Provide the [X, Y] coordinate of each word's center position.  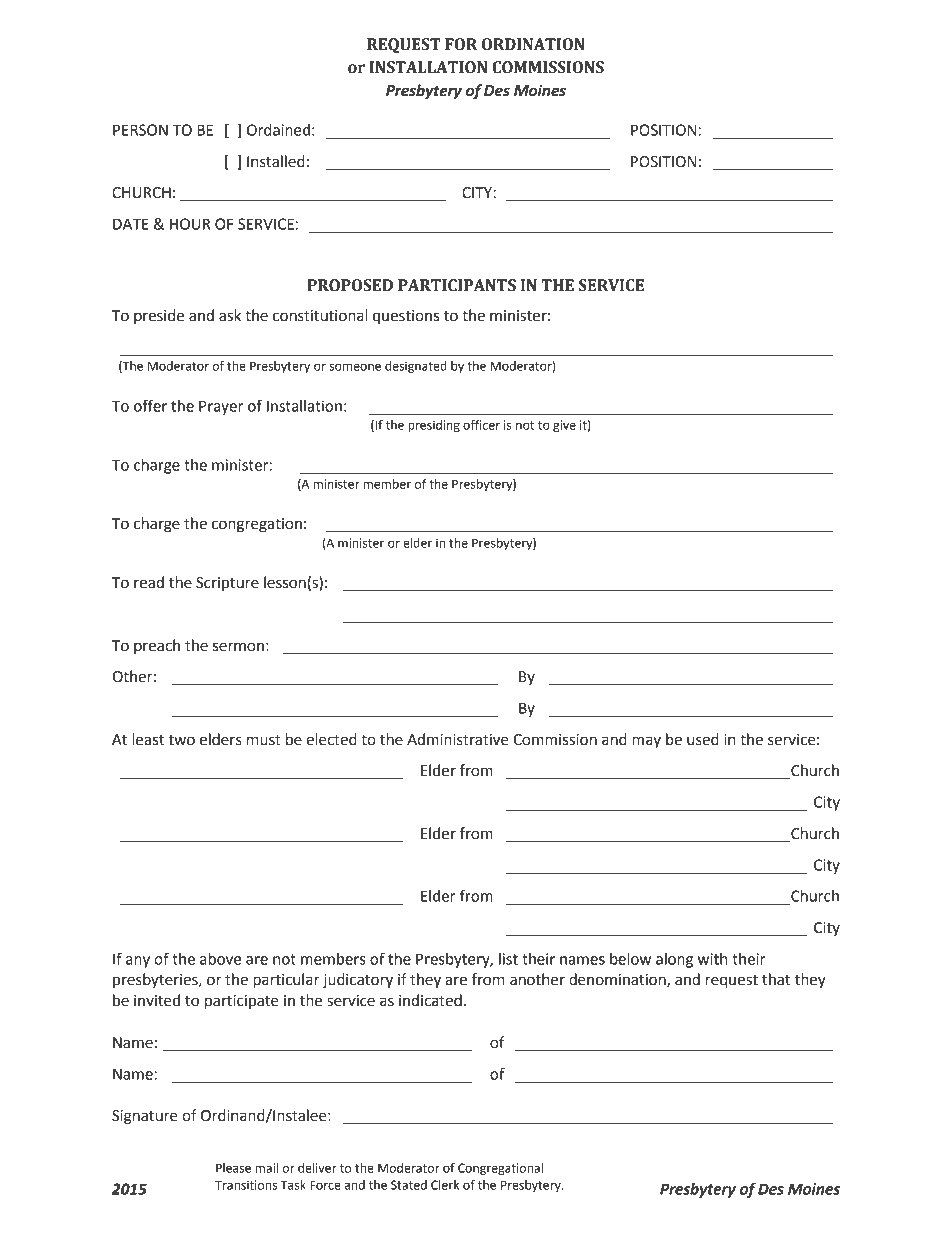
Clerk [445, 1185]
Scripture [227, 584]
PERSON [140, 130]
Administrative [458, 739]
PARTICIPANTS [457, 285]
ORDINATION [533, 44]
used [703, 739]
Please [233, 1168]
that [776, 979]
